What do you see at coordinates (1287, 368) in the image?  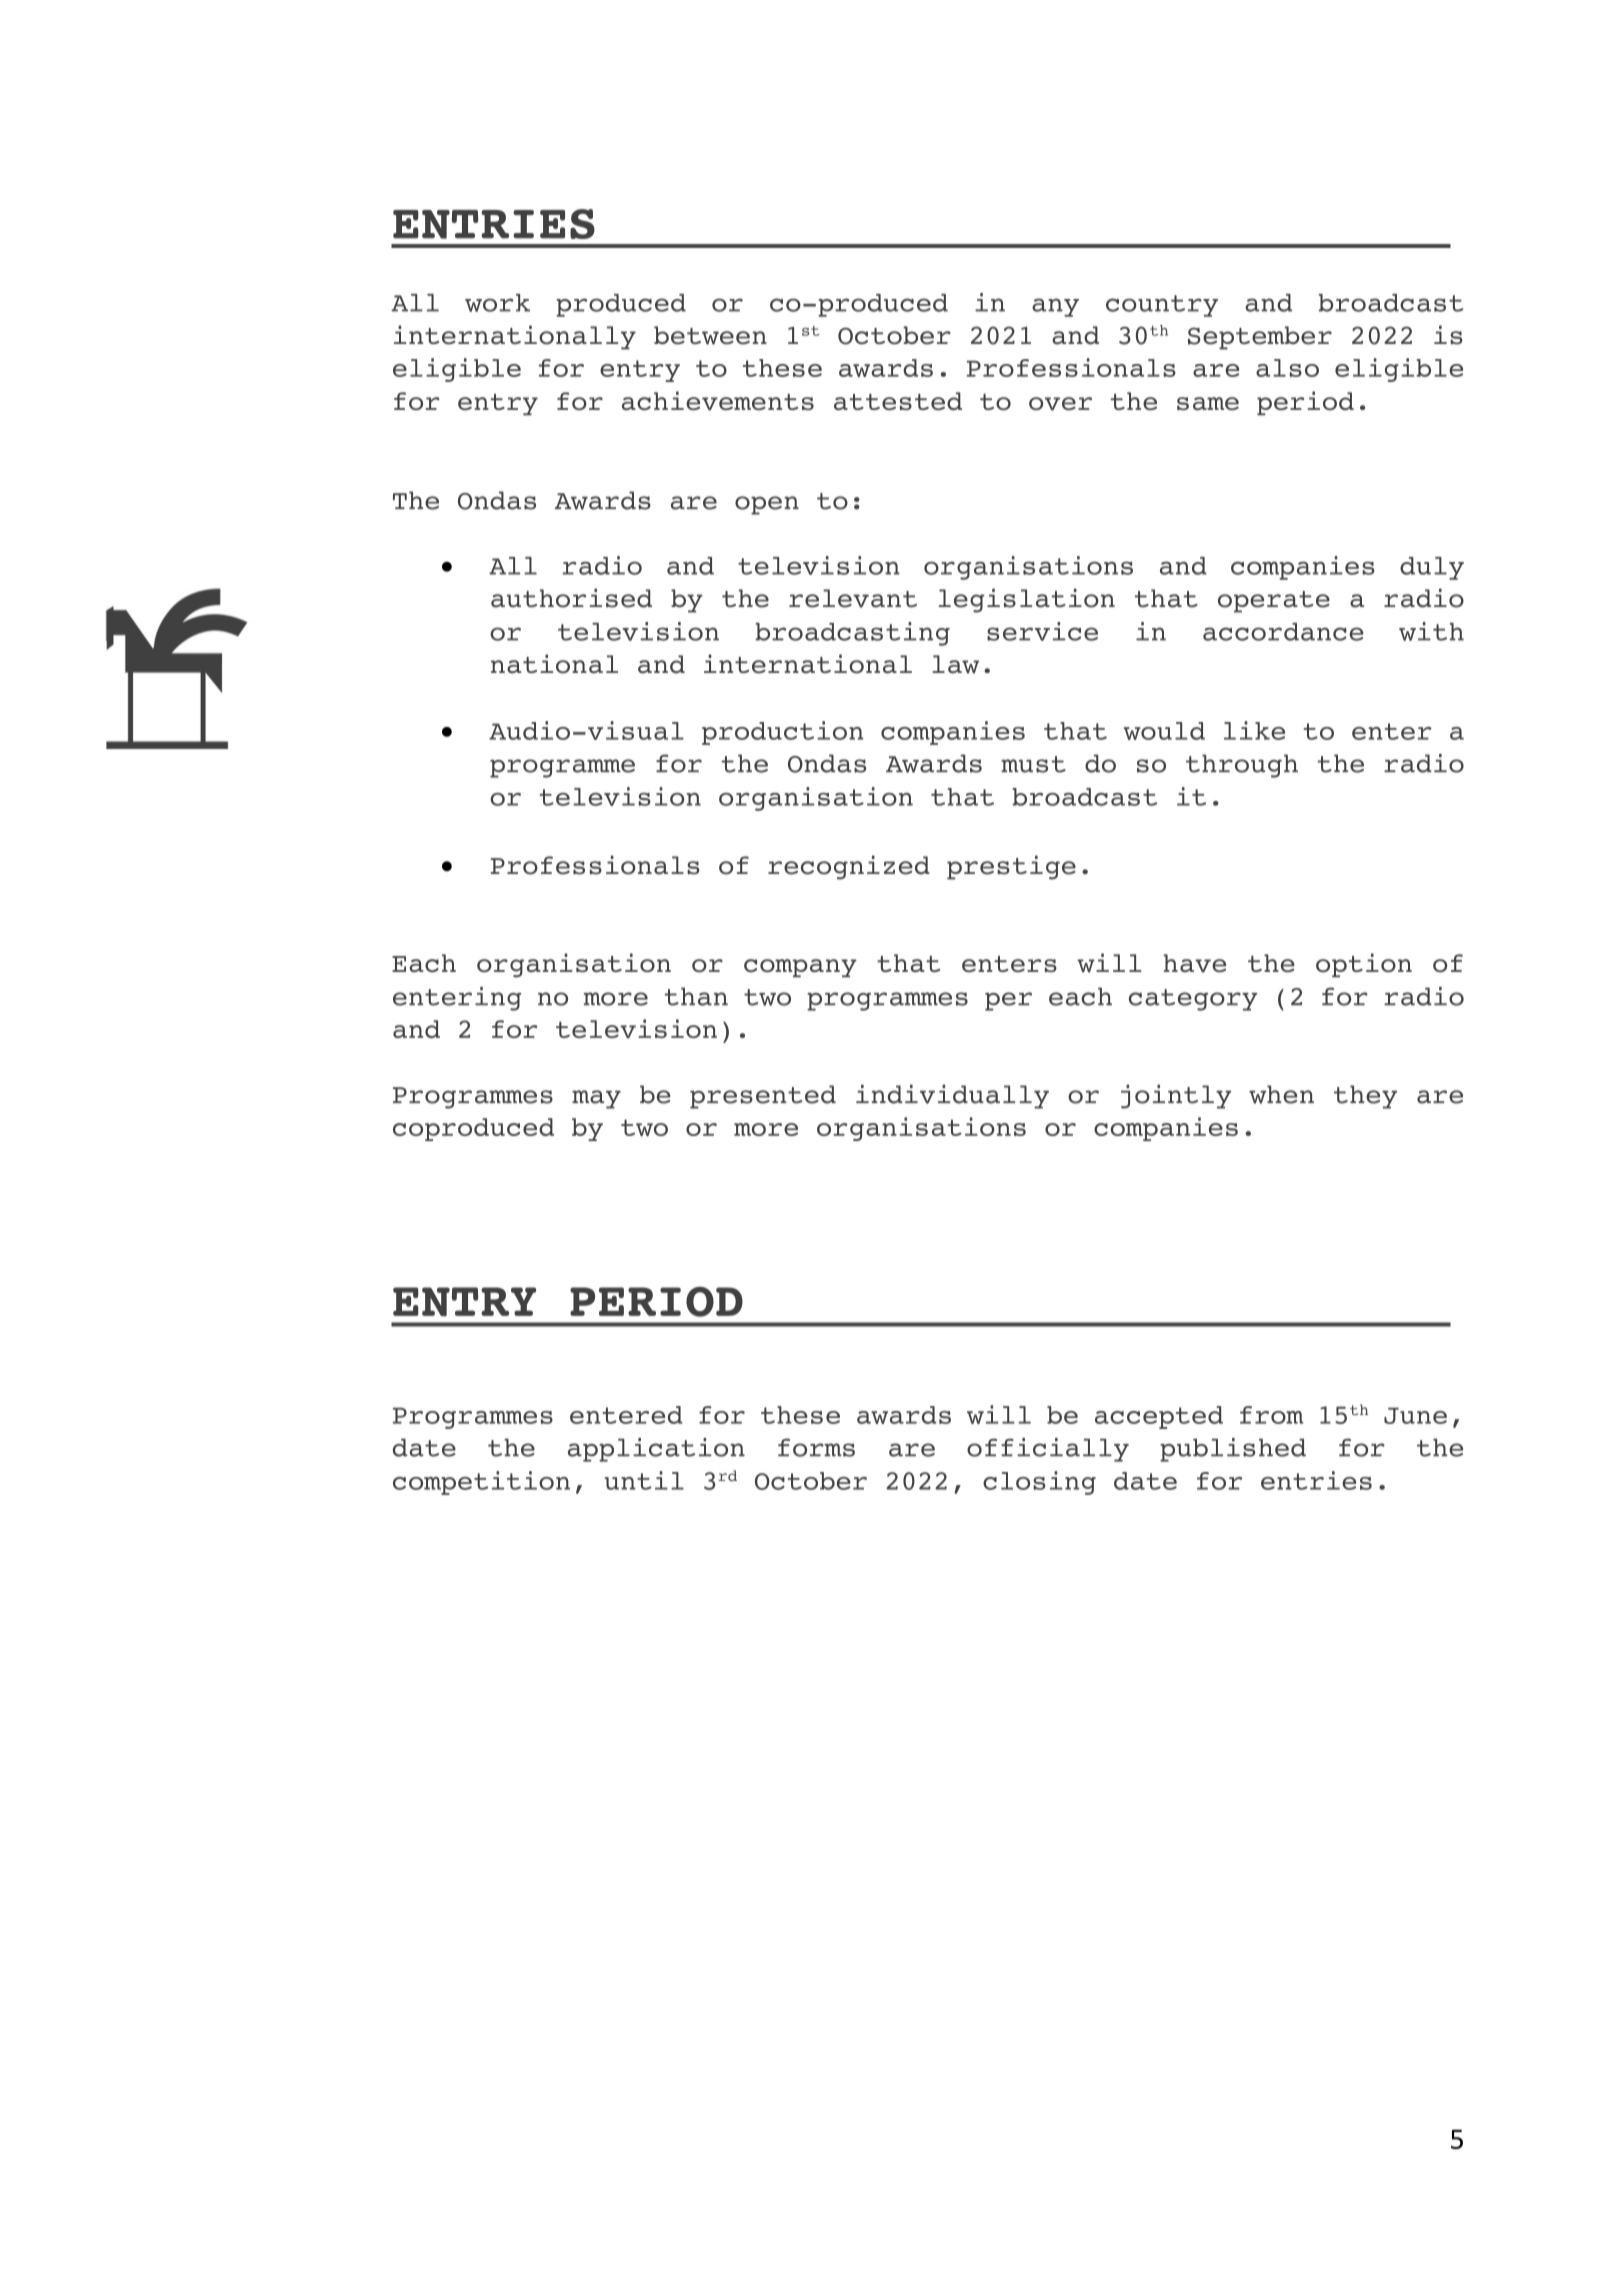 I see `also` at bounding box center [1287, 368].
